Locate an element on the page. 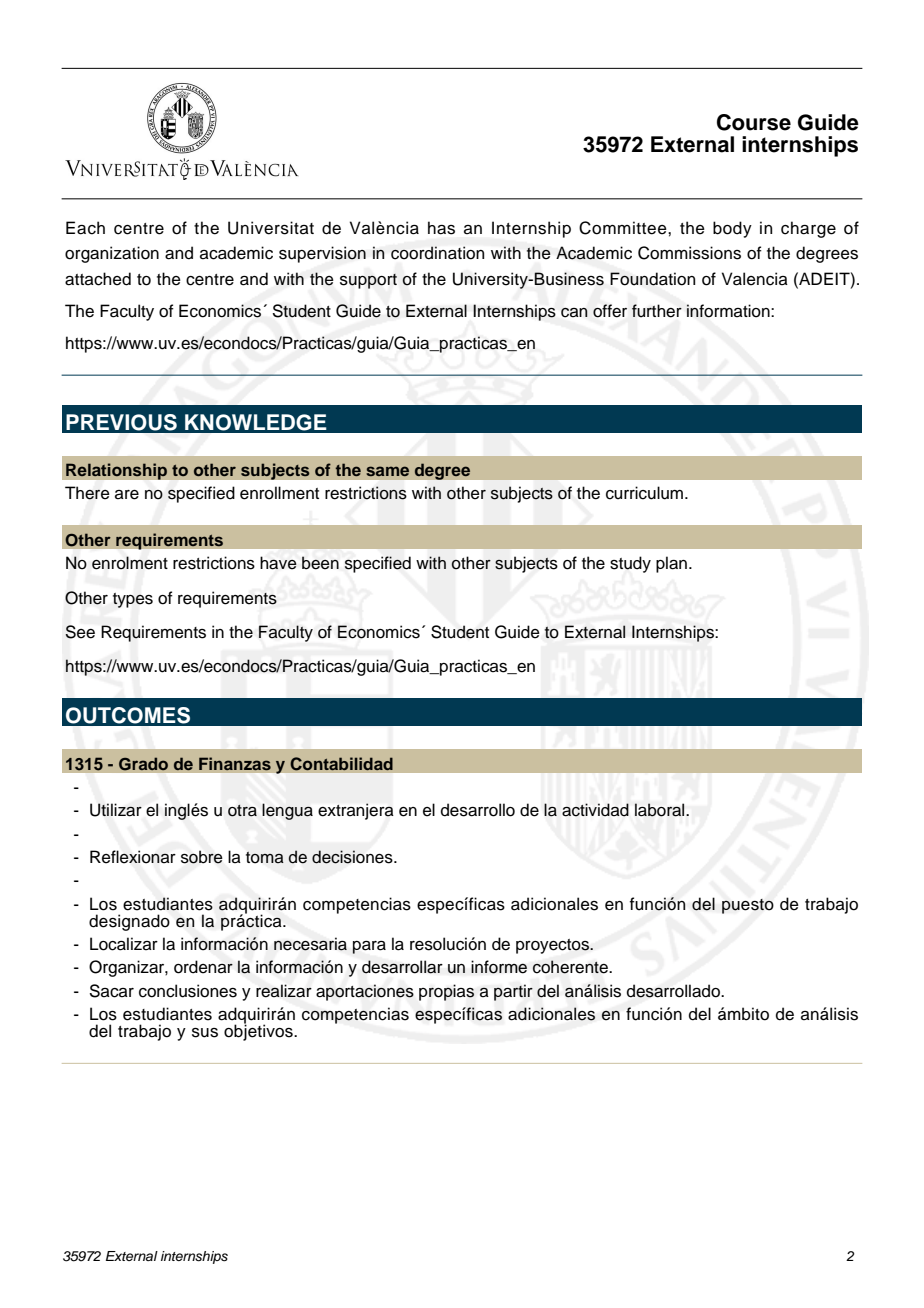  sus is located at coordinates (205, 1033).
